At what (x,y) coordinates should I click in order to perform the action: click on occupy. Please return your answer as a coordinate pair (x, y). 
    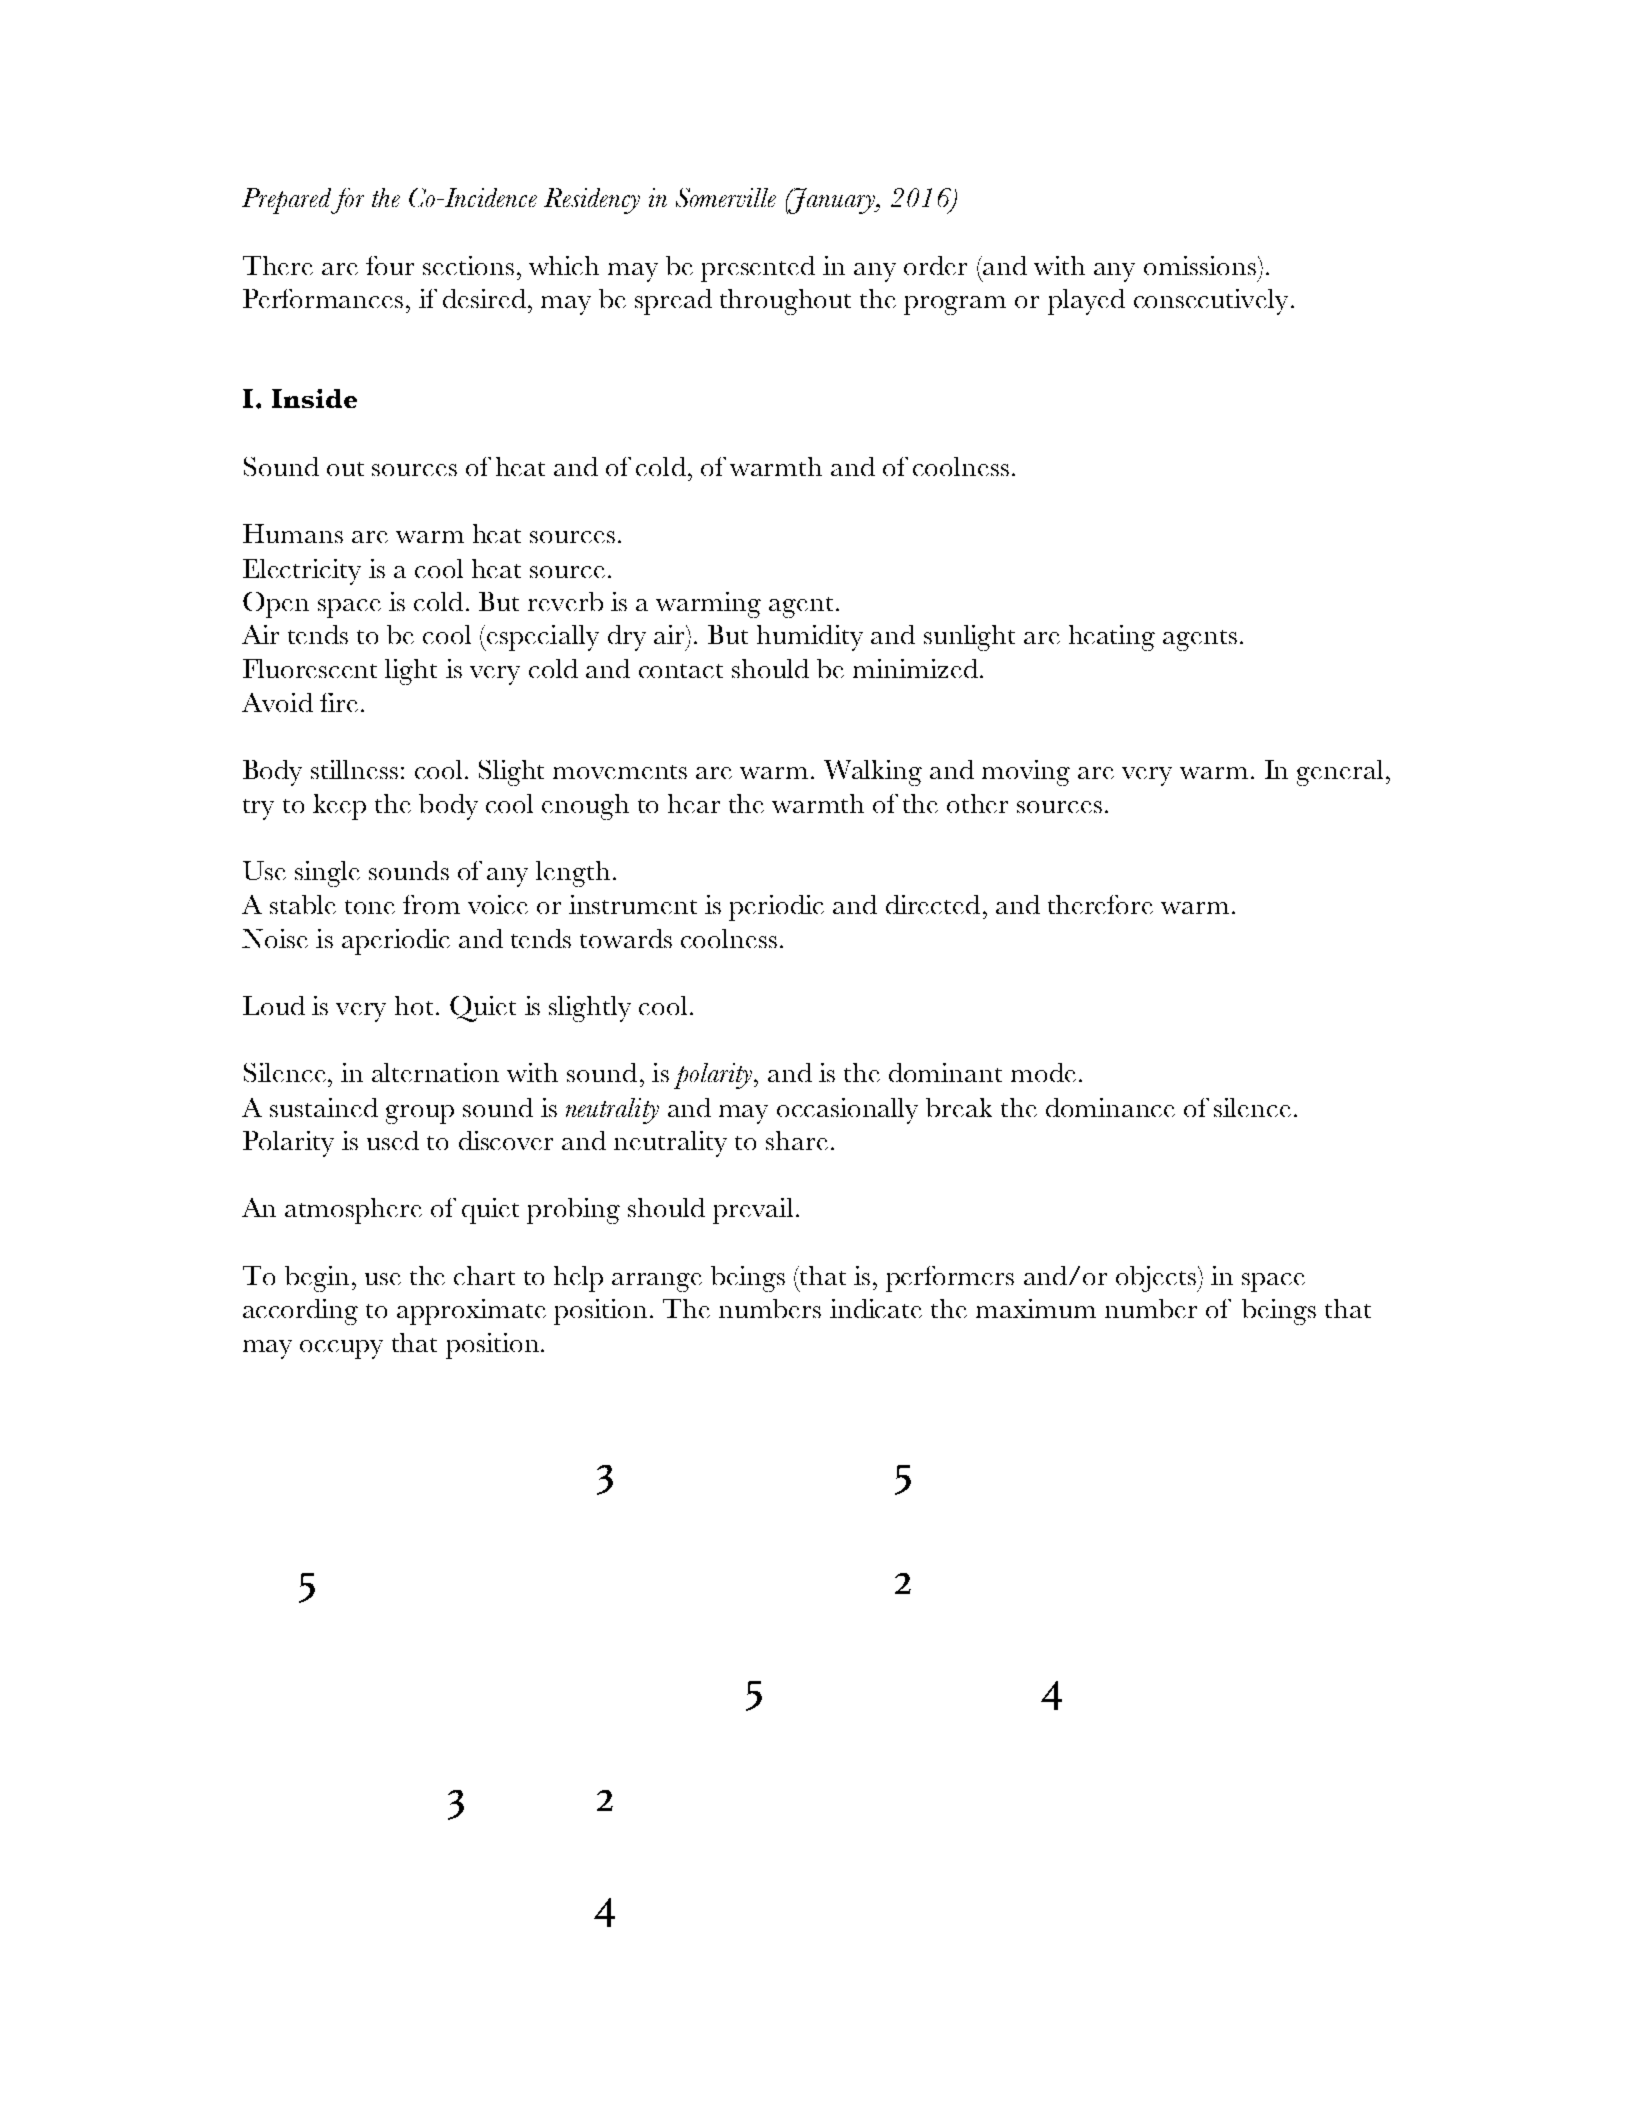
    Looking at the image, I should click on (341, 1349).
